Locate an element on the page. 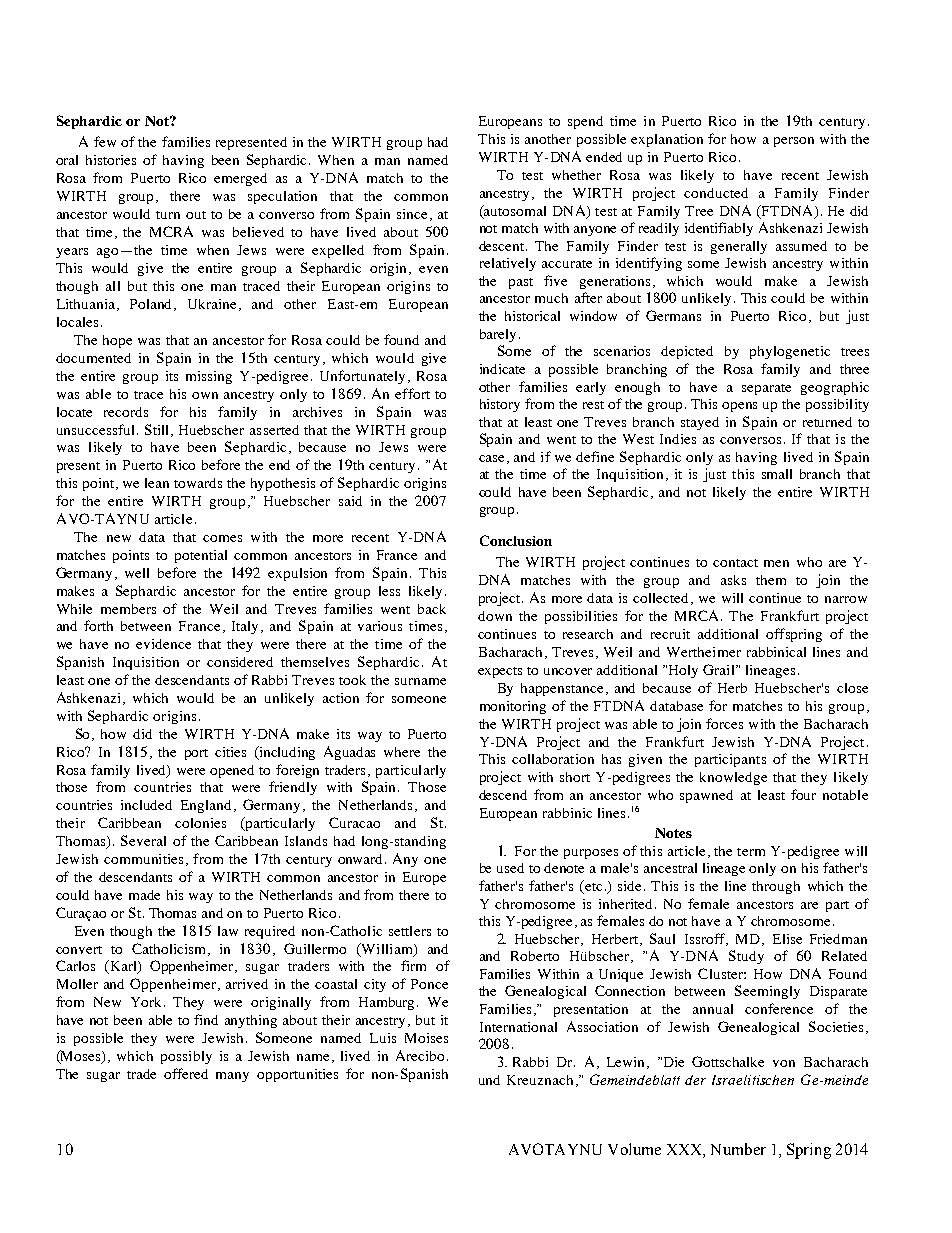 Image resolution: width=952 pixels, height=1233 pixels. histories is located at coordinates (111, 160).
